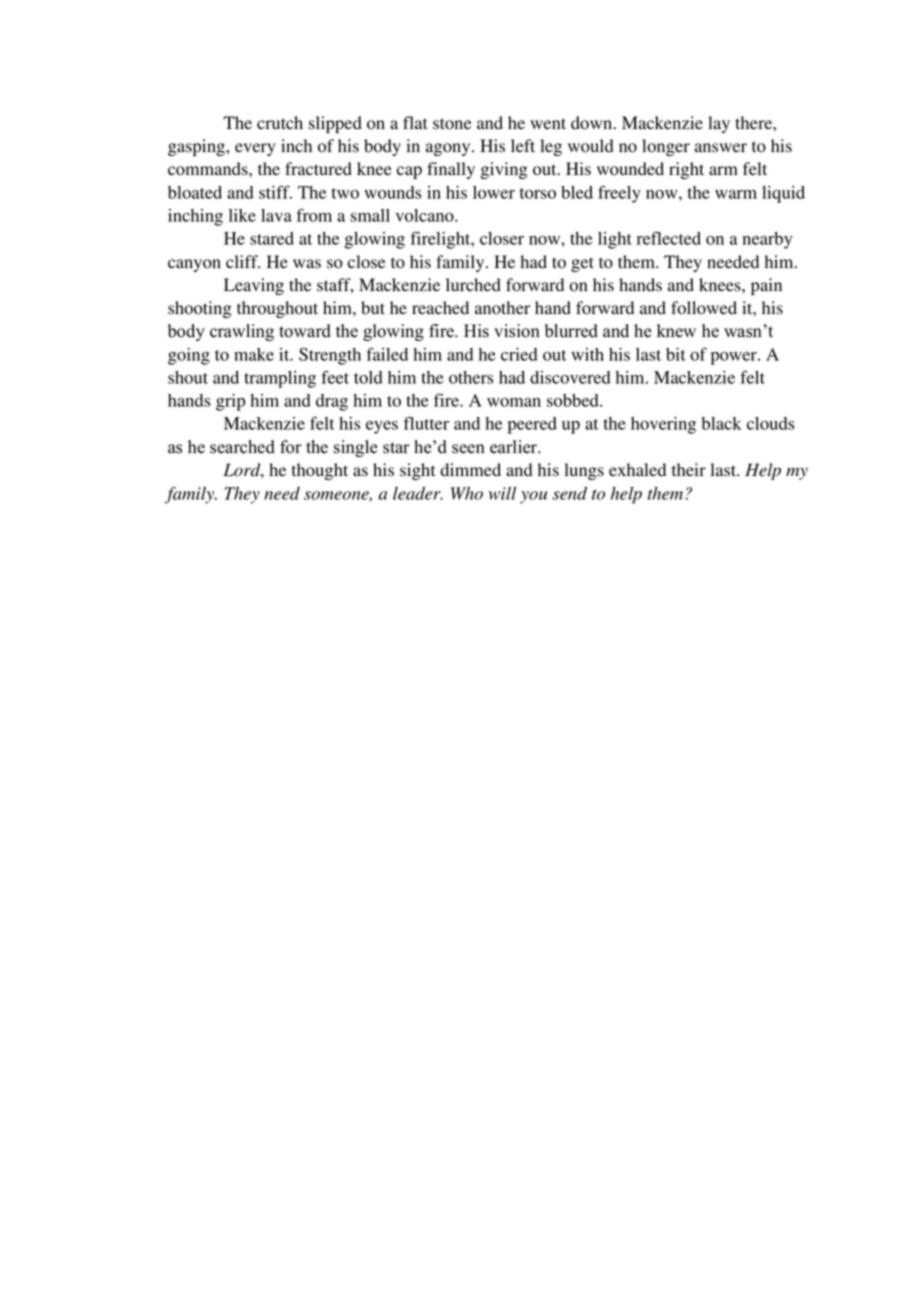 The height and width of the screenshot is (1308, 924). What do you see at coordinates (242, 215) in the screenshot?
I see `like` at bounding box center [242, 215].
